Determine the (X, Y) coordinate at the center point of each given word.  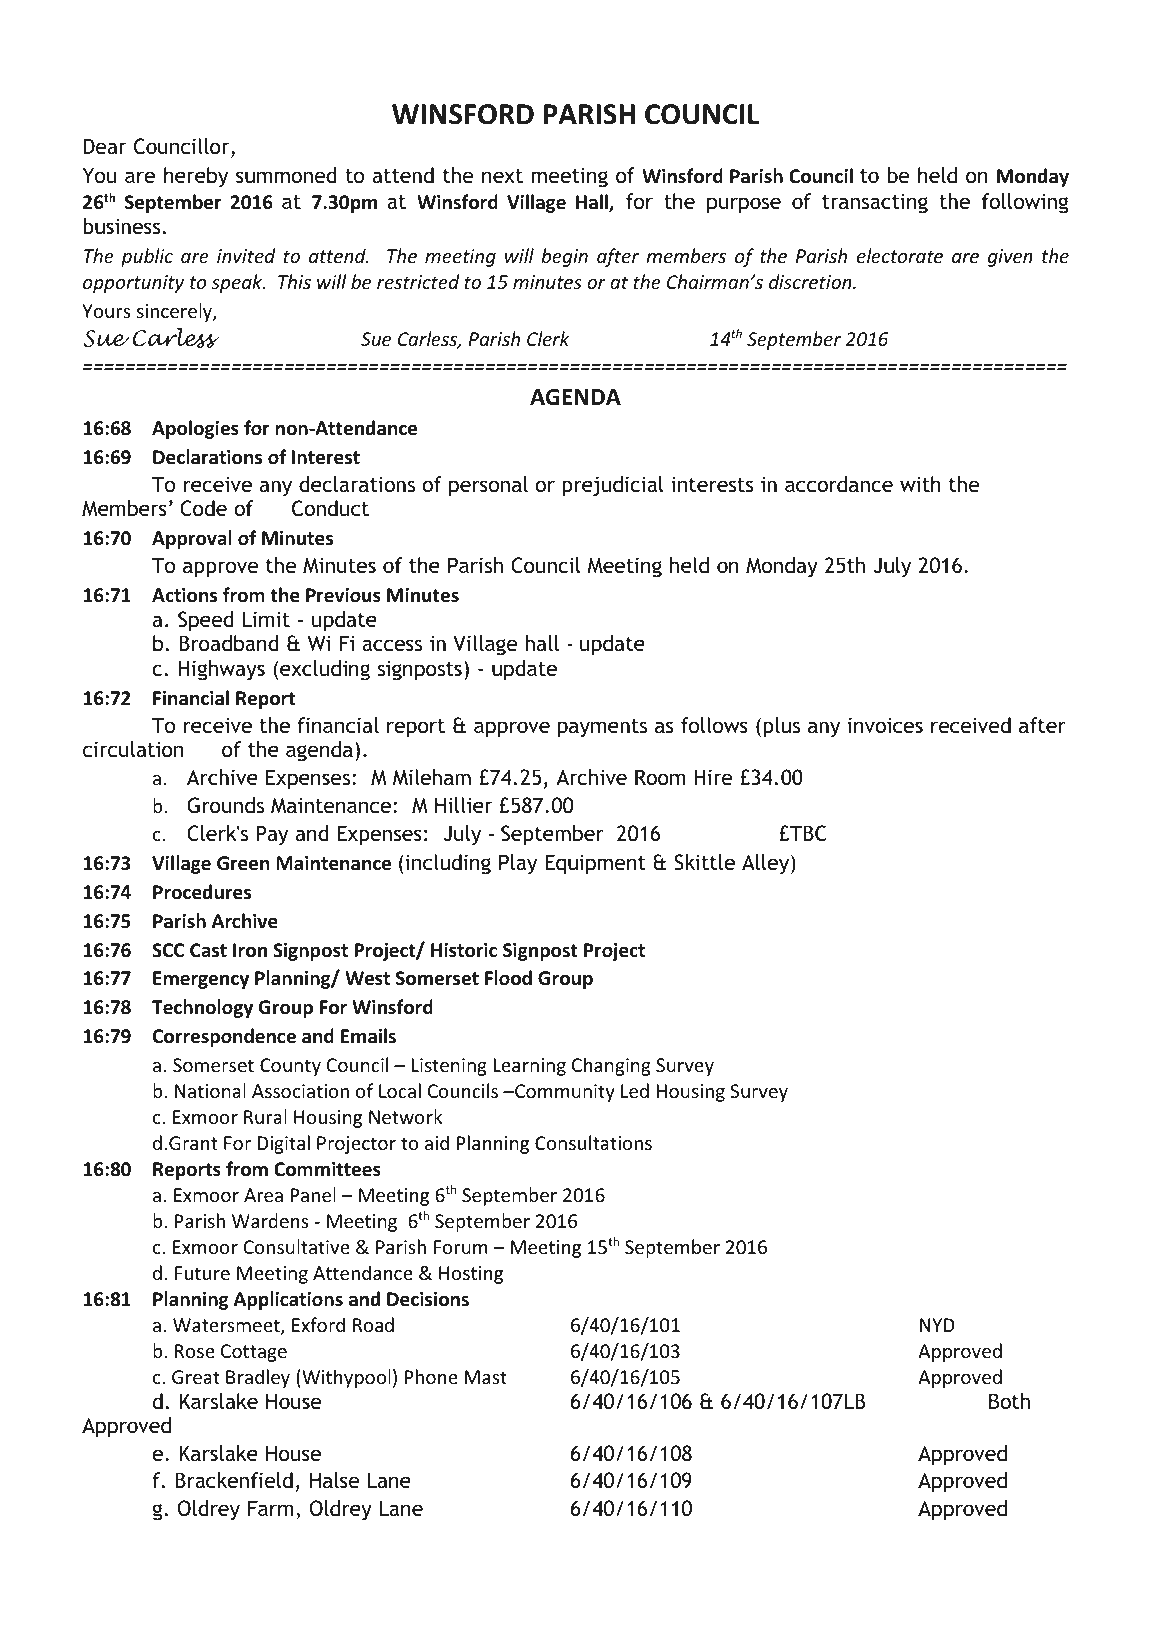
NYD (937, 1325)
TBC (807, 833)
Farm (271, 1508)
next (502, 176)
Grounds (225, 805)
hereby (196, 177)
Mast (485, 1377)
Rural (265, 1116)
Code (203, 508)
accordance (839, 484)
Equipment (595, 864)
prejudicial (612, 486)
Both (1009, 1401)
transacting (875, 203)
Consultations (593, 1142)
